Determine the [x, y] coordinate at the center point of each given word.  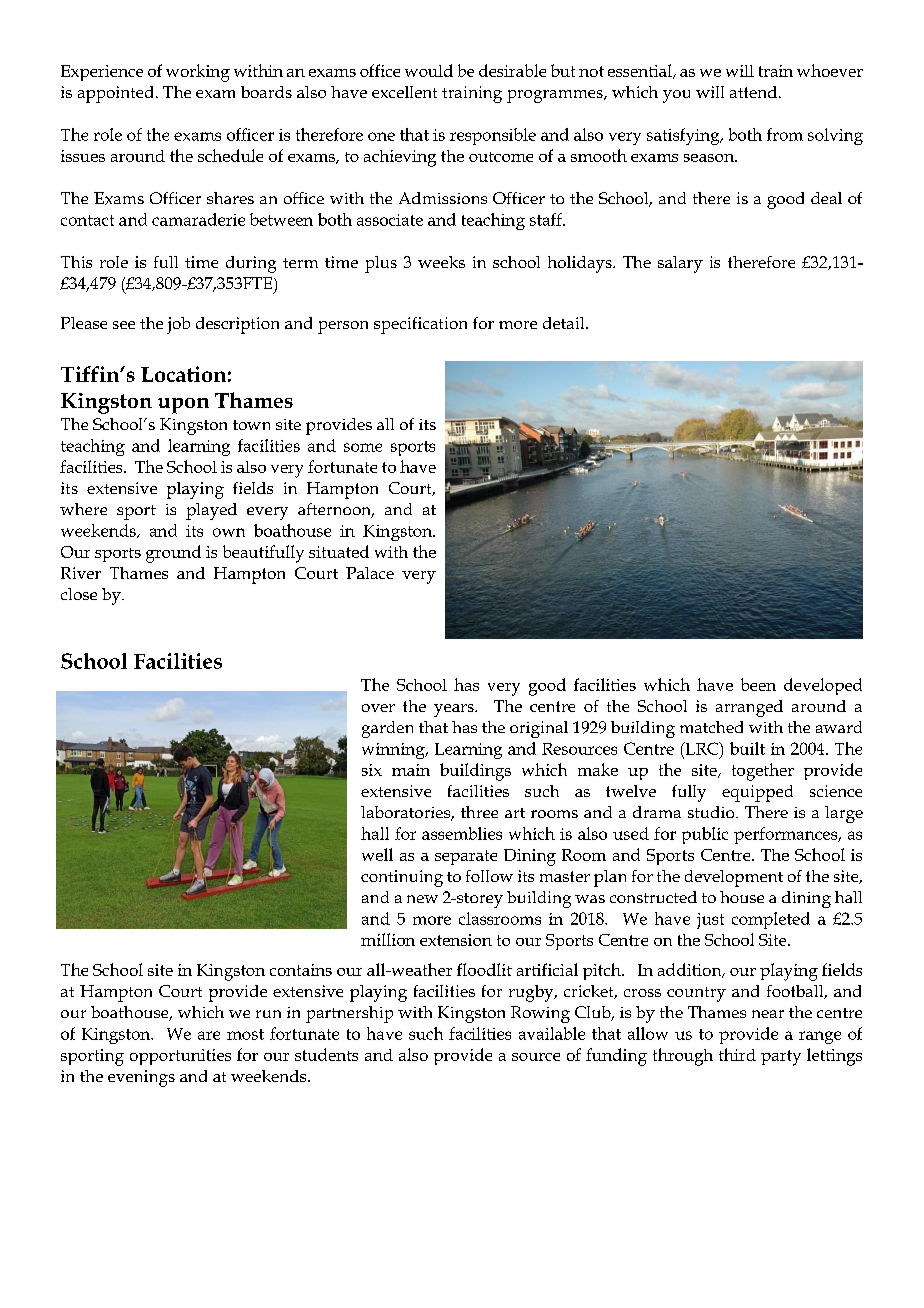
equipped [757, 793]
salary [680, 264]
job [178, 325]
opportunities [180, 1057]
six [372, 770]
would [429, 70]
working [198, 73]
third [737, 1054]
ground [173, 554]
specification [420, 325]
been [758, 684]
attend [755, 92]
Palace [370, 573]
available [552, 1033]
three [479, 812]
